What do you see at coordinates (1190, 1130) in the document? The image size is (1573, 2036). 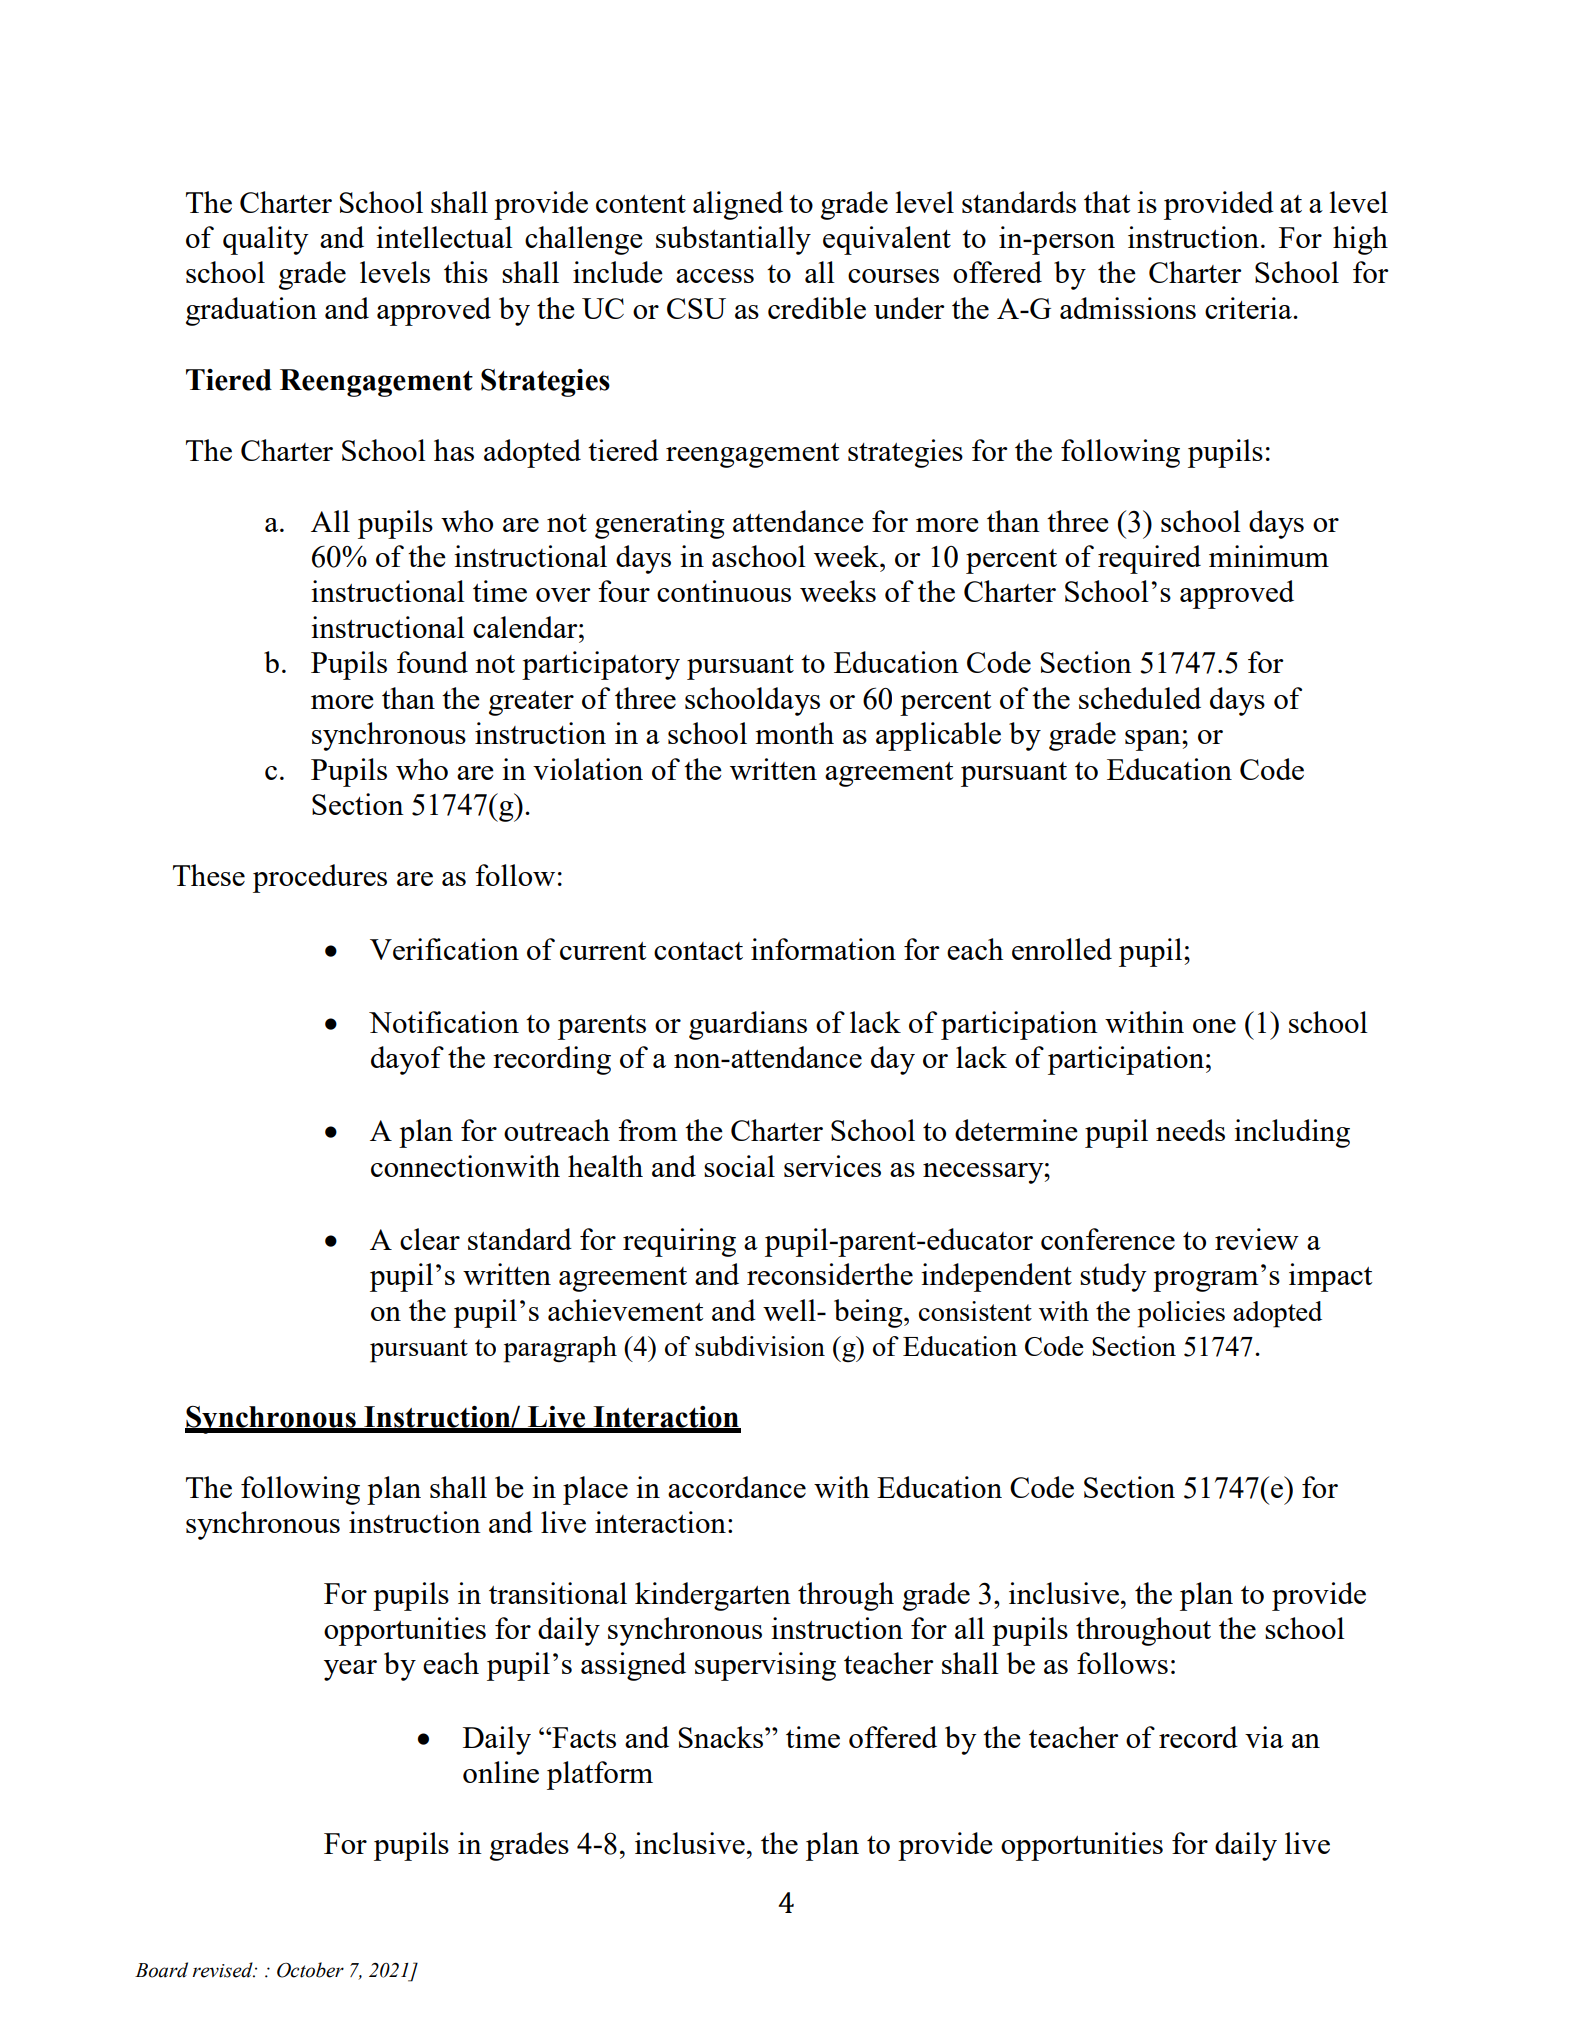 I see `needs` at bounding box center [1190, 1130].
